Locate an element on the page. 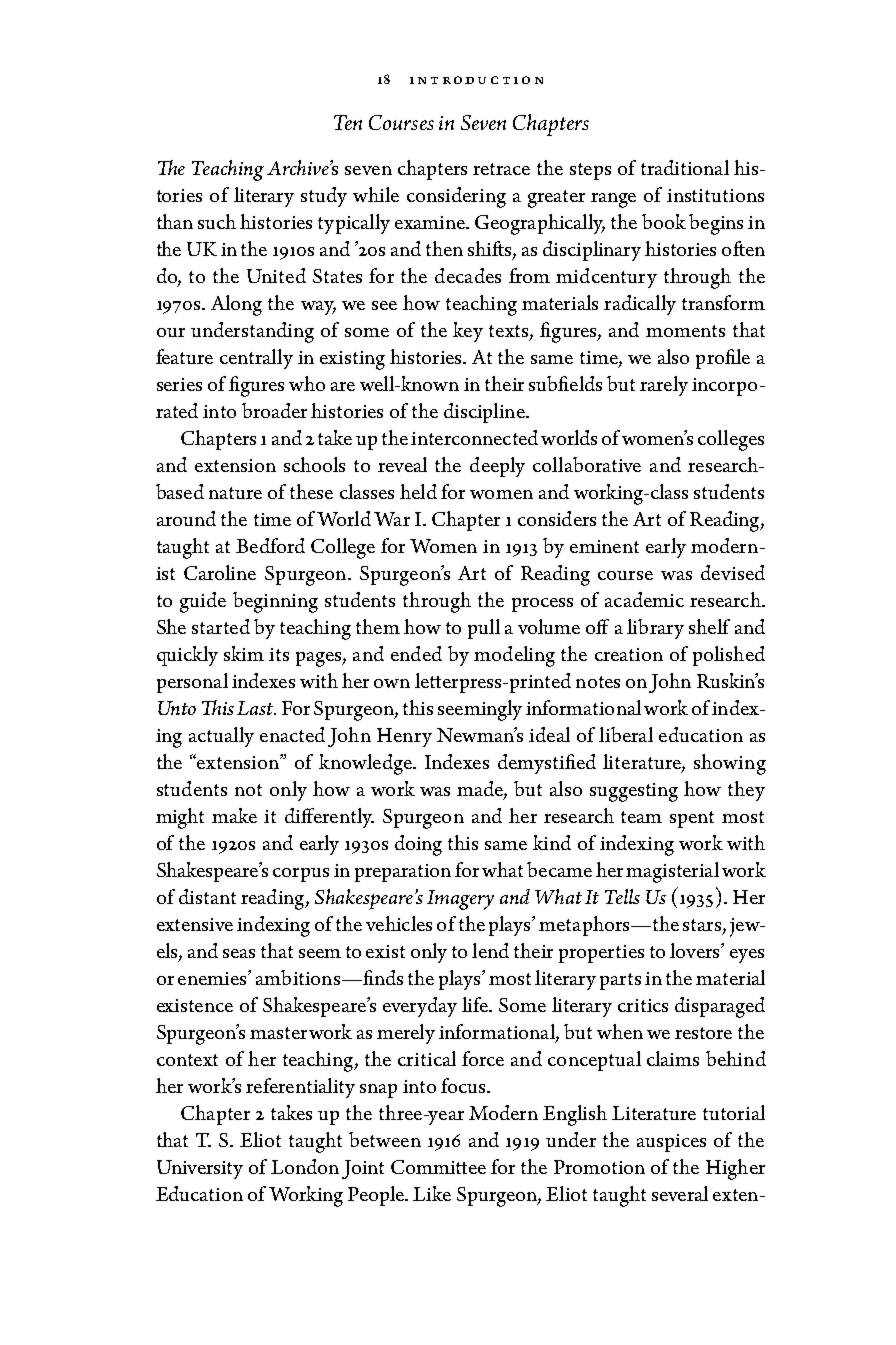 Image resolution: width=896 pixels, height=1345 pixels. introduction is located at coordinates (476, 80).
